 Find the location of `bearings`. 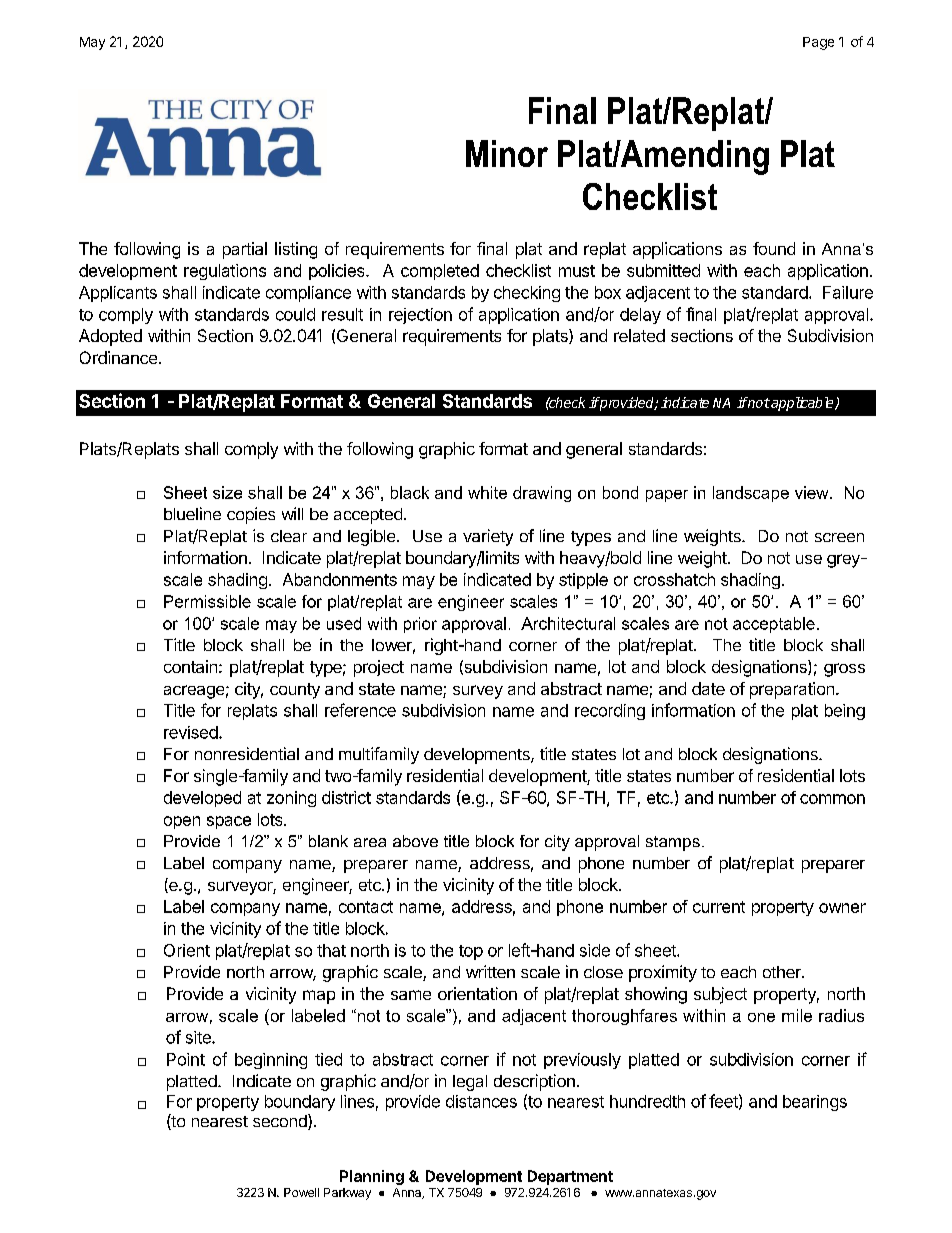

bearings is located at coordinates (815, 1103).
